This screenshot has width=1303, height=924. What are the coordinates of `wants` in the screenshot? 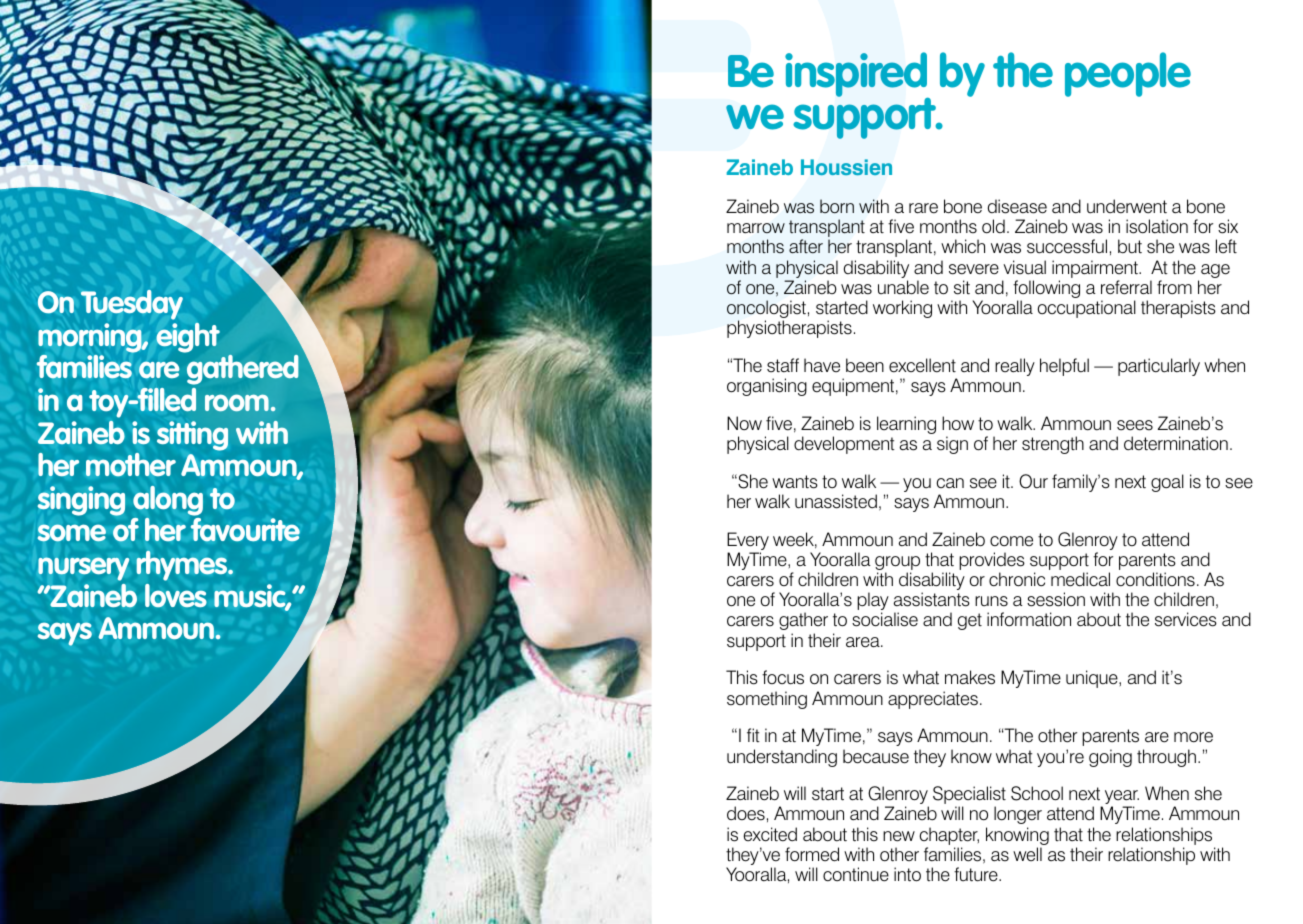 It's located at (795, 482).
